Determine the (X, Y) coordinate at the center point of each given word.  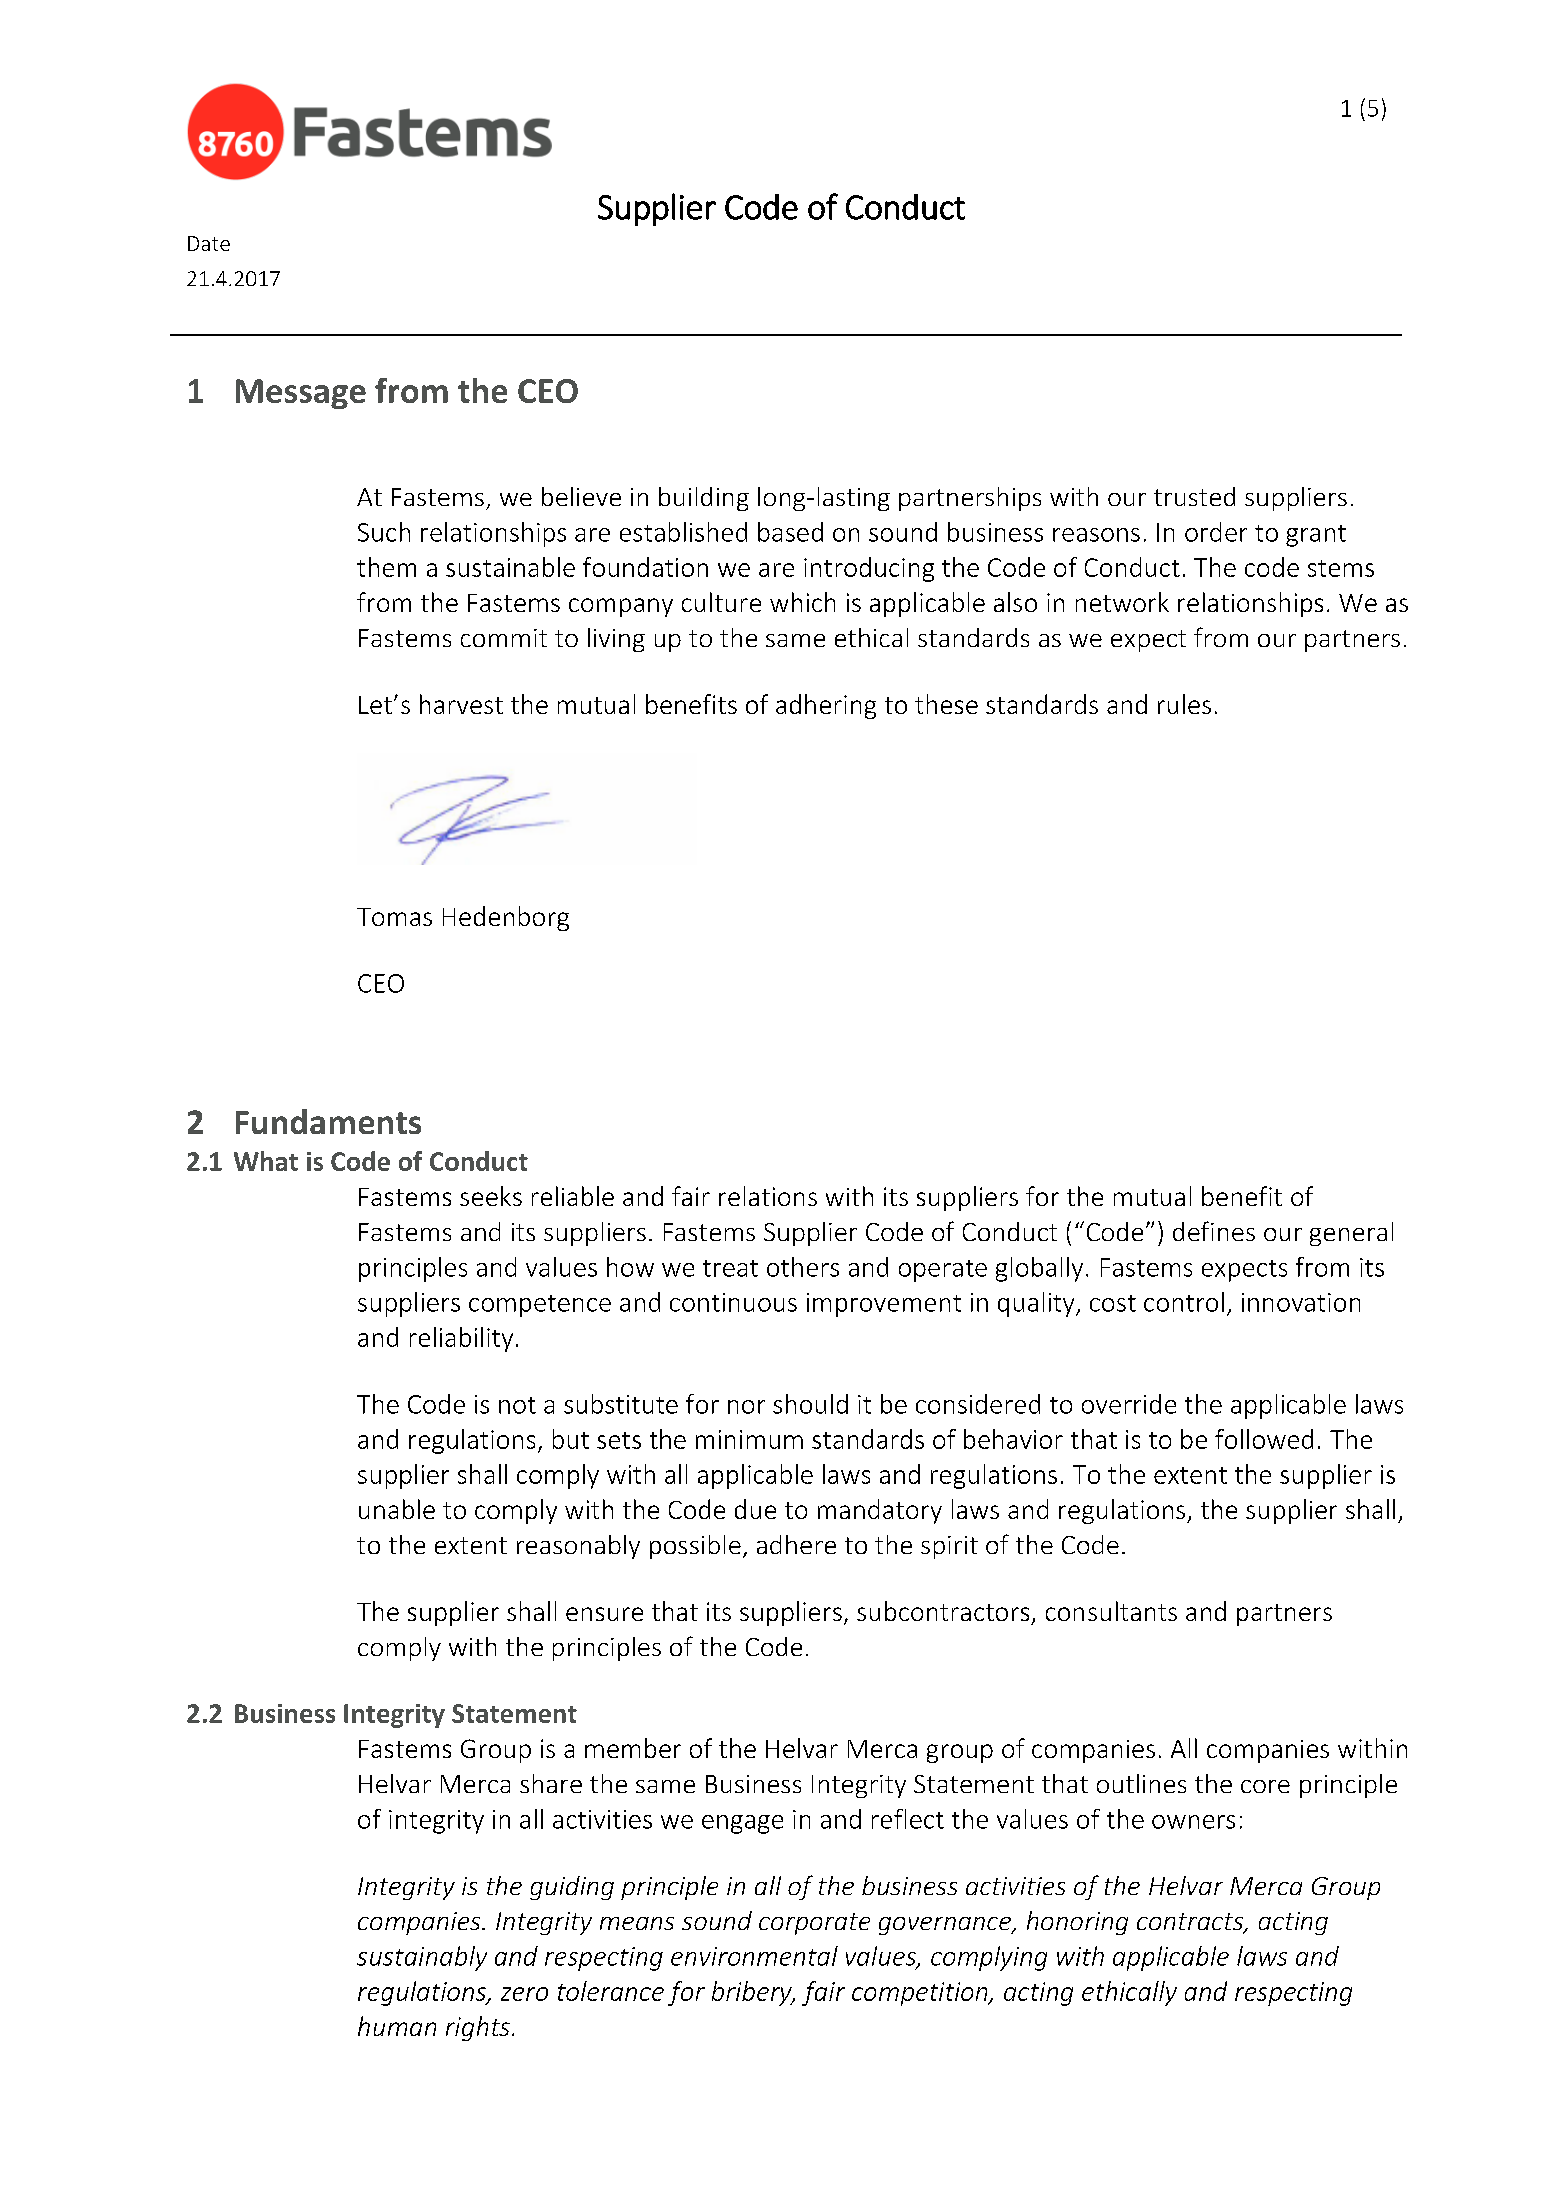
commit (504, 638)
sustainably (422, 1958)
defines (1214, 1231)
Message (301, 394)
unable (397, 1509)
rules (1184, 704)
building (704, 499)
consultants (1111, 1611)
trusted (1194, 496)
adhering (826, 706)
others (803, 1267)
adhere (796, 1544)
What (266, 1161)
